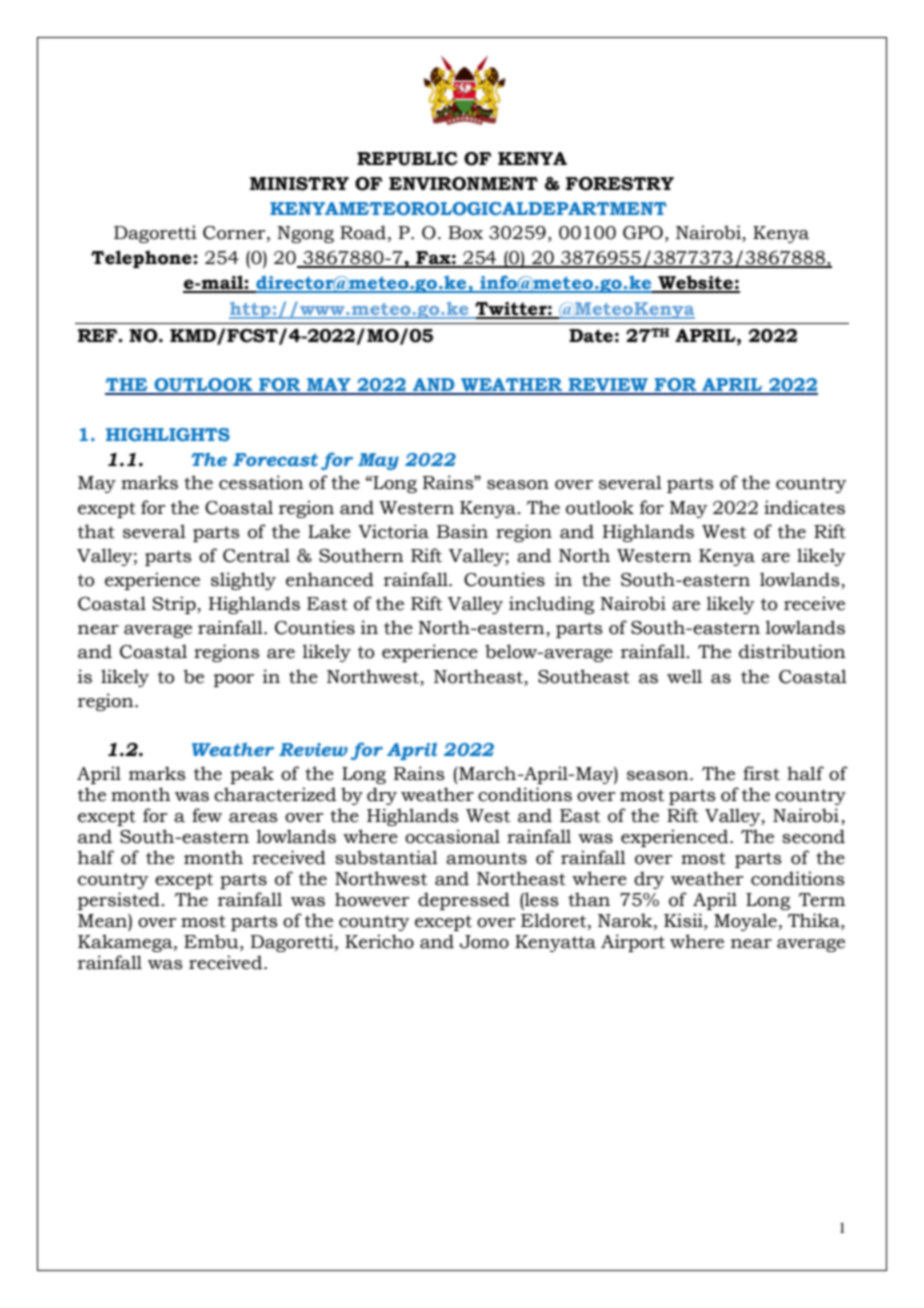 This screenshot has height=1308, width=924. I want to click on first, so click(761, 773).
